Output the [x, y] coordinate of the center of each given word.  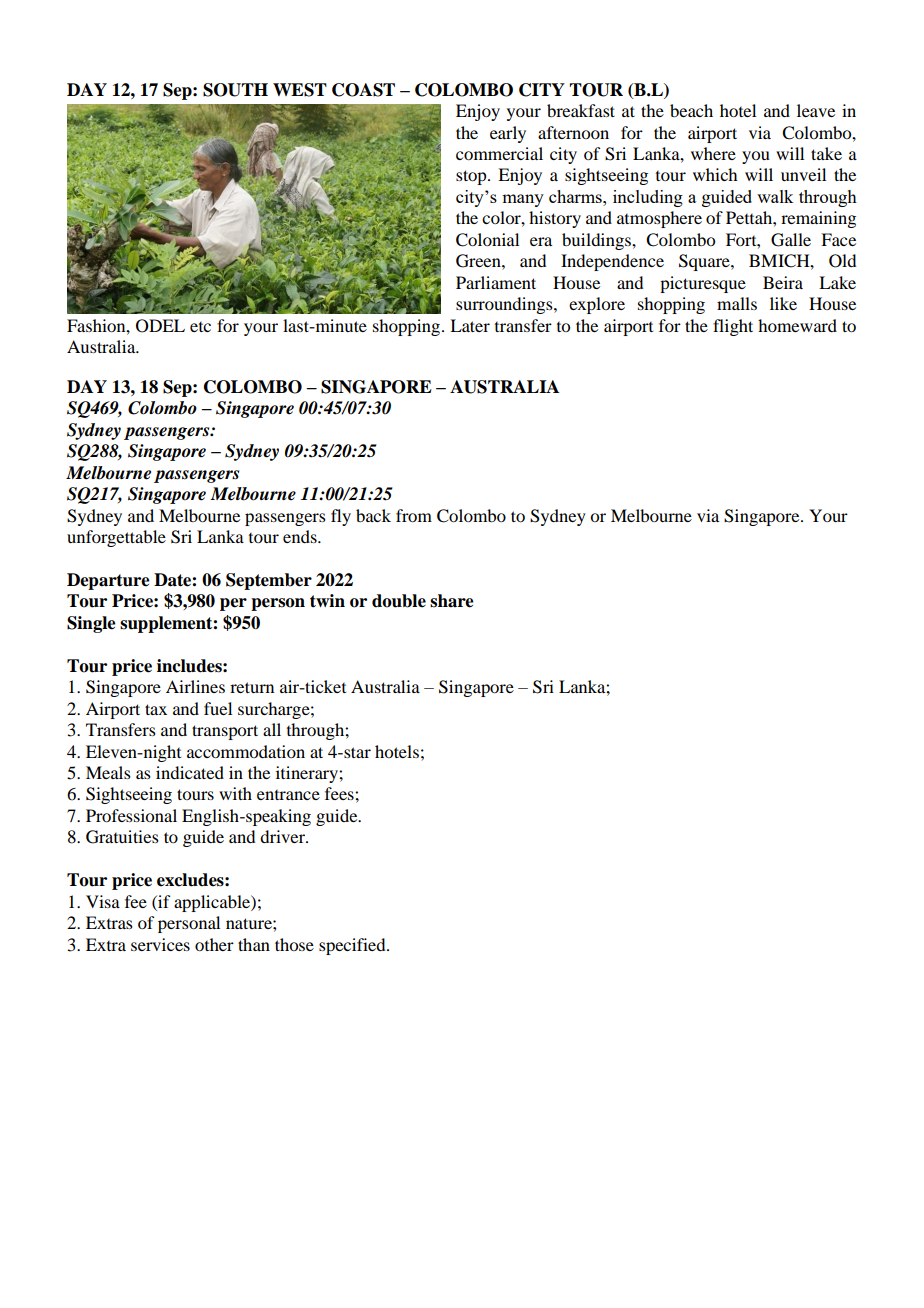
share [452, 601]
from [414, 515]
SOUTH [235, 90]
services [160, 944]
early [508, 134]
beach [691, 110]
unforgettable [116, 538]
